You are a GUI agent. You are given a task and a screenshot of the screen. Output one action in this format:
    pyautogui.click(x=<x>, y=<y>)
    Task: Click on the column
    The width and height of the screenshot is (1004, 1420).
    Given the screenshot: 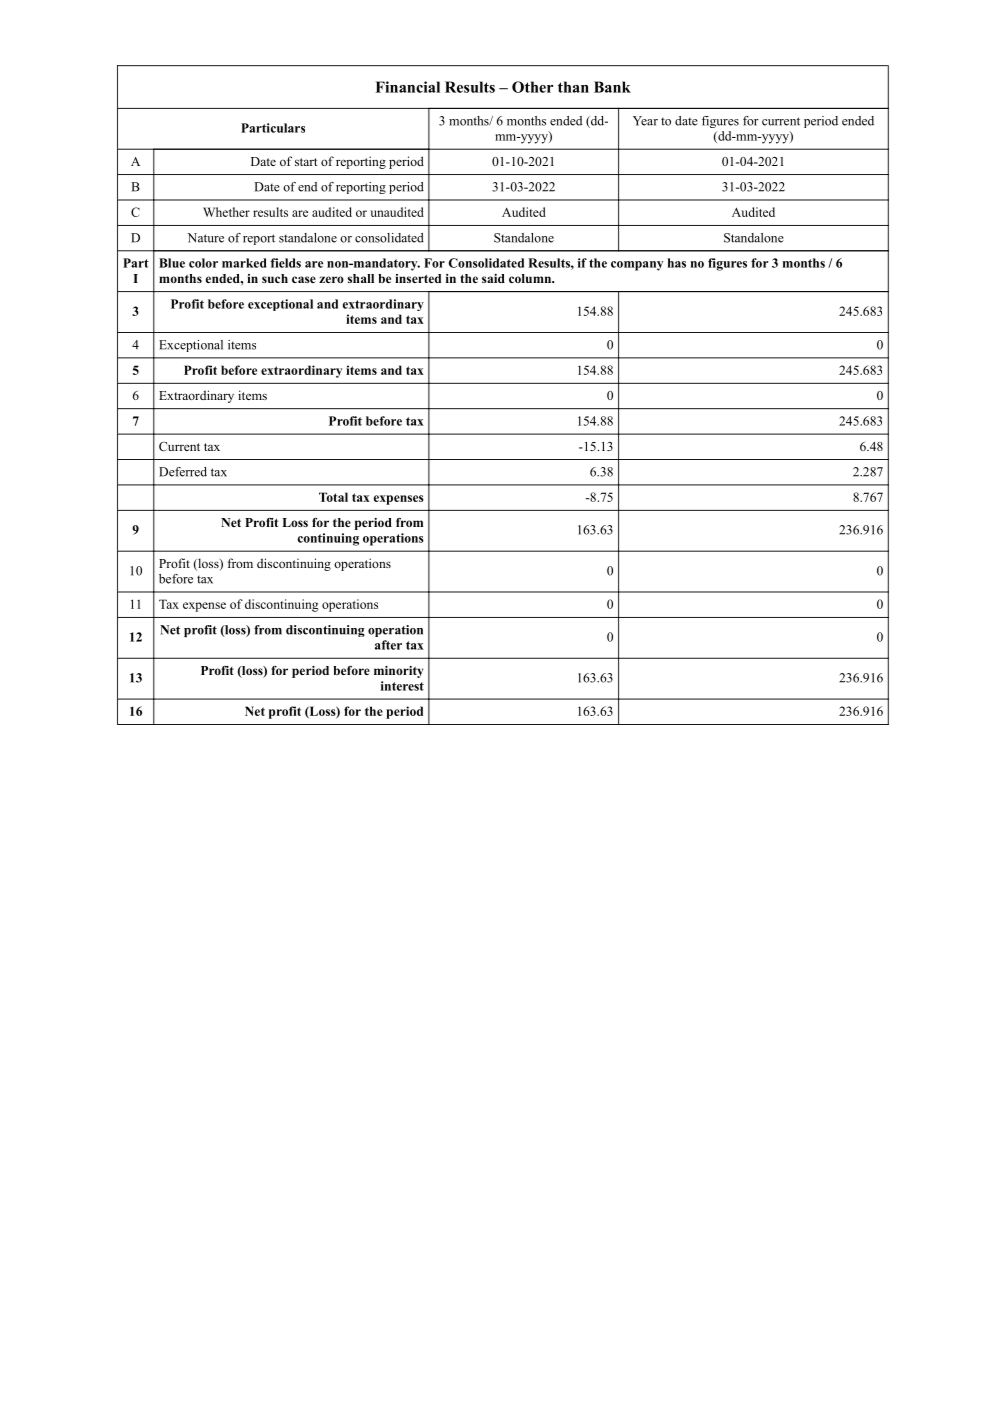 What is the action you would take?
    pyautogui.click(x=531, y=278)
